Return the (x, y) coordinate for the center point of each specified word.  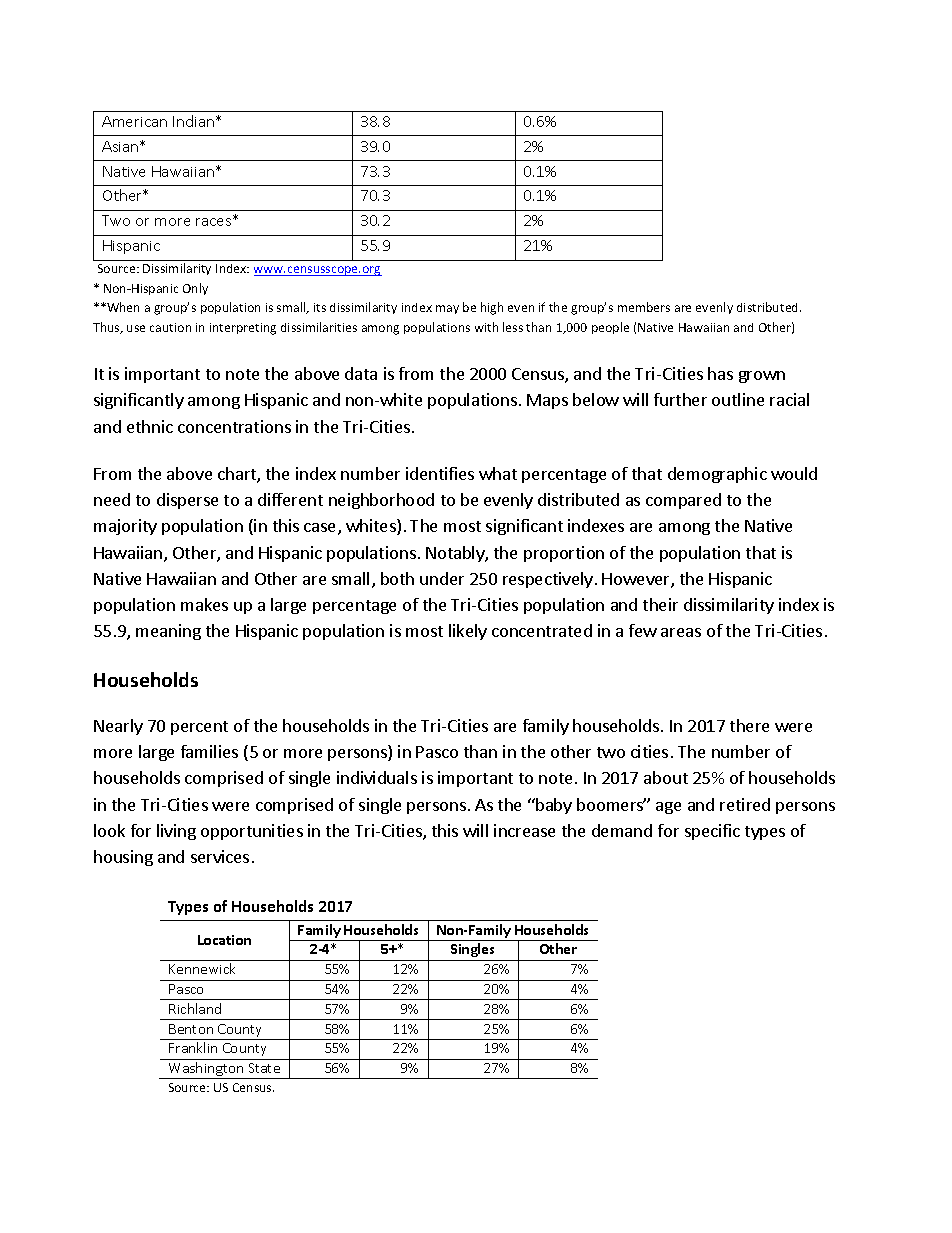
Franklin (193, 1047)
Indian (195, 121)
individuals (377, 777)
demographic (717, 475)
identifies (440, 473)
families (209, 751)
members (644, 307)
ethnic (150, 426)
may (447, 309)
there (749, 725)
